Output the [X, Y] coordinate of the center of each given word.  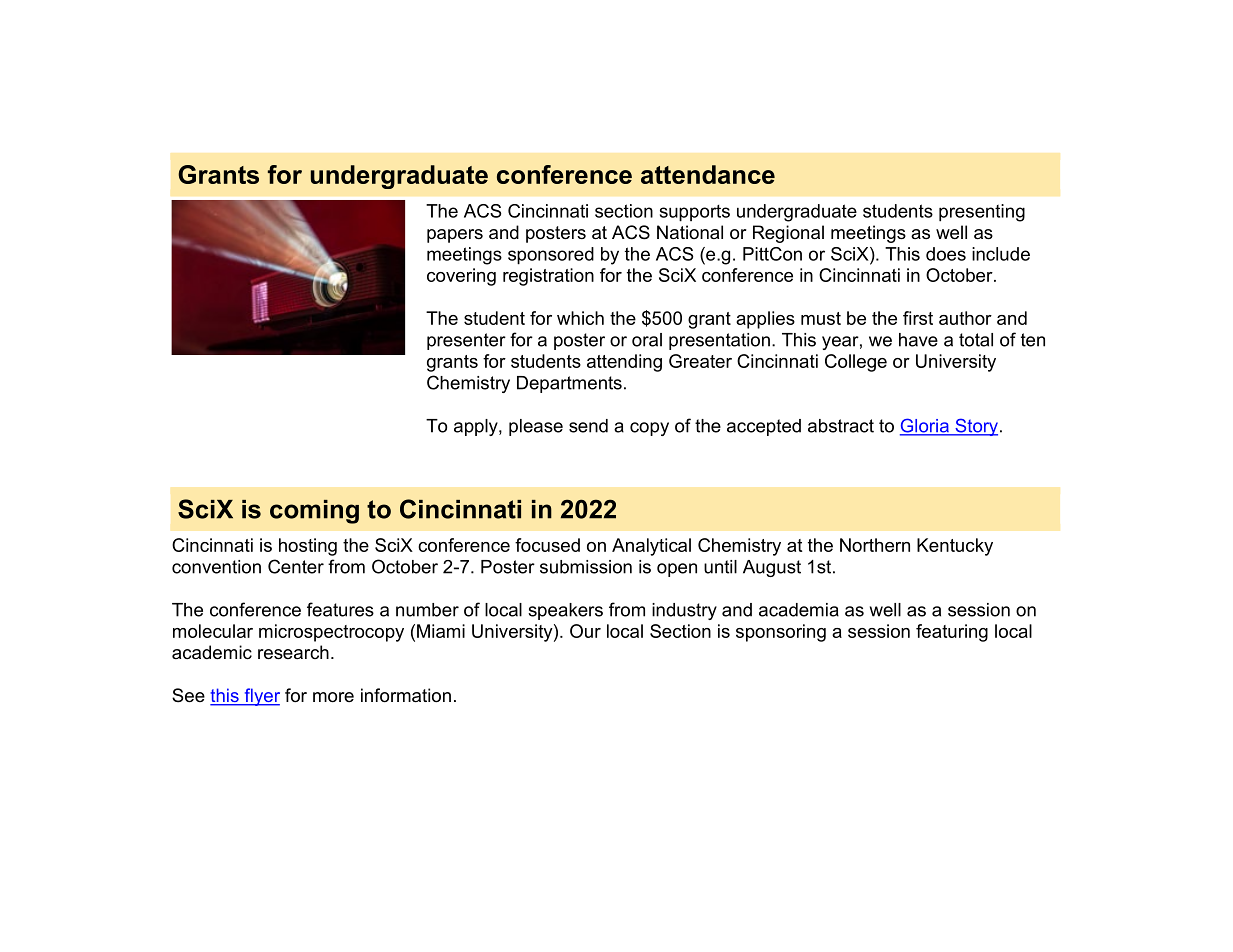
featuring [952, 633]
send [588, 426]
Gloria [925, 426]
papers [455, 236]
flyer [261, 697]
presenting [982, 213]
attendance [708, 174]
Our [585, 631]
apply [477, 427]
